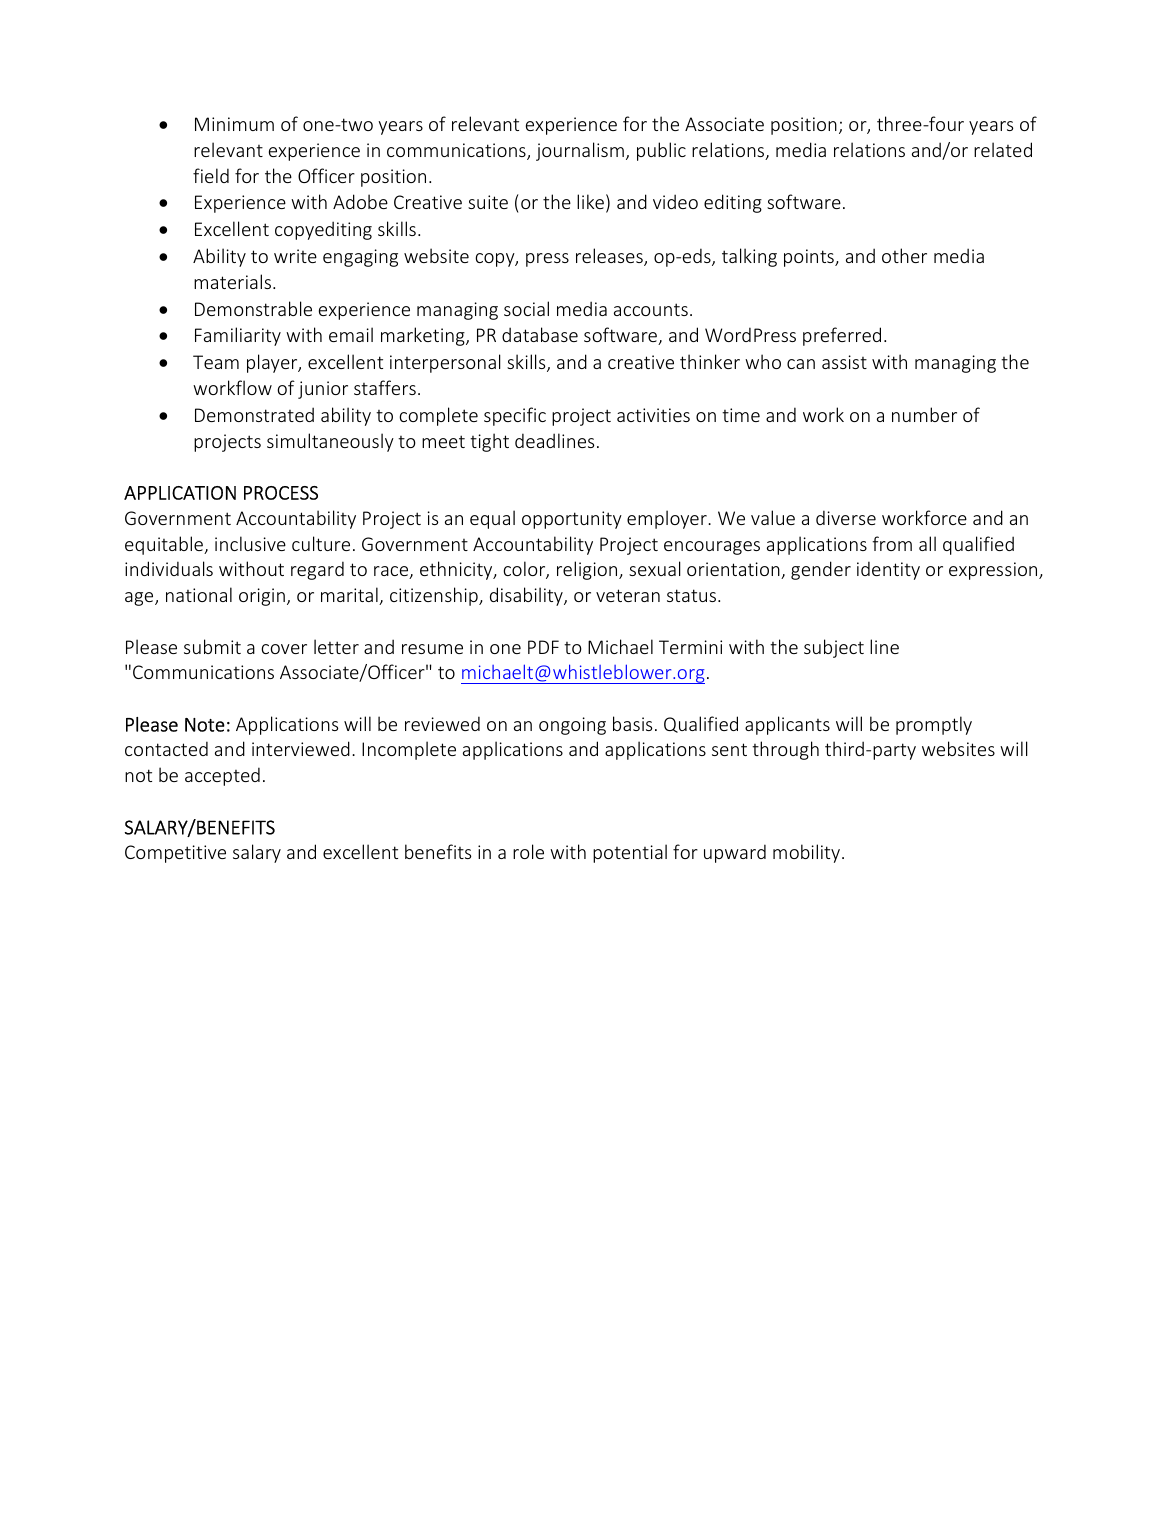  I want to click on mobility, so click(806, 853).
